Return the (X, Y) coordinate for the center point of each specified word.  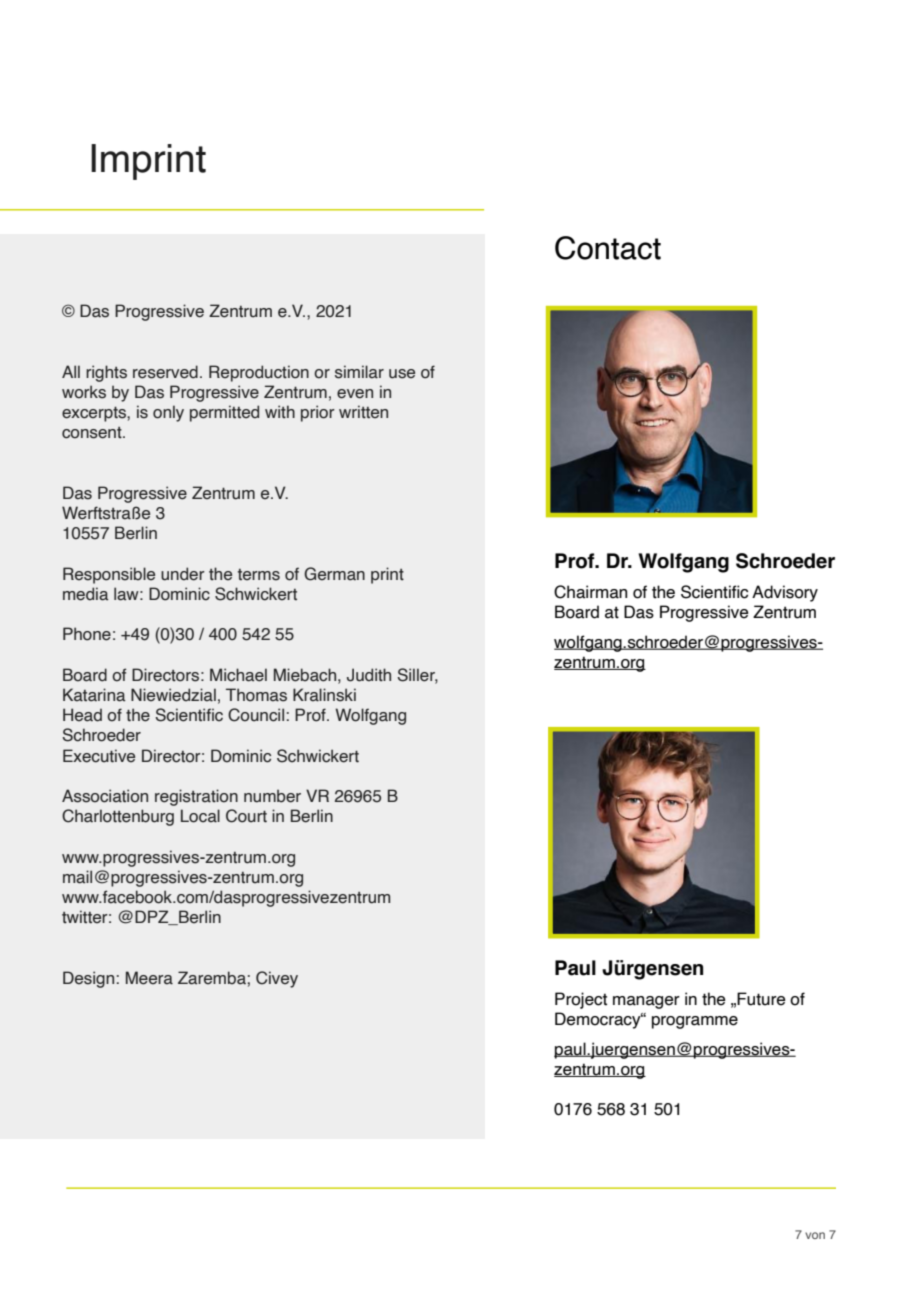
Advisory (785, 593)
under (183, 574)
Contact (608, 248)
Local (200, 816)
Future (761, 999)
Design (88, 979)
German (334, 574)
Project (581, 1000)
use (402, 374)
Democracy (599, 1020)
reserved (165, 372)
